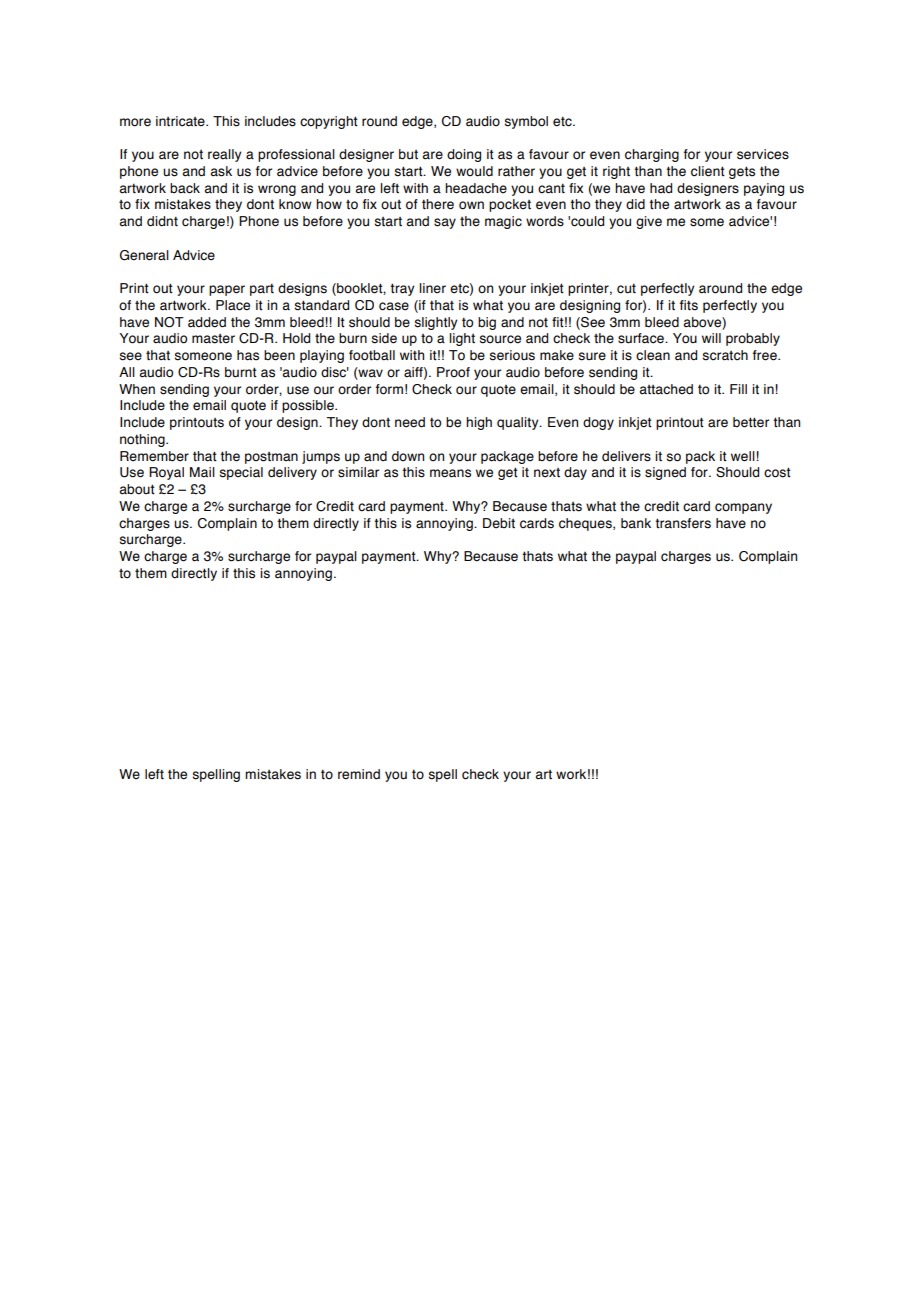 The image size is (924, 1308). I want to click on signed, so click(665, 473).
